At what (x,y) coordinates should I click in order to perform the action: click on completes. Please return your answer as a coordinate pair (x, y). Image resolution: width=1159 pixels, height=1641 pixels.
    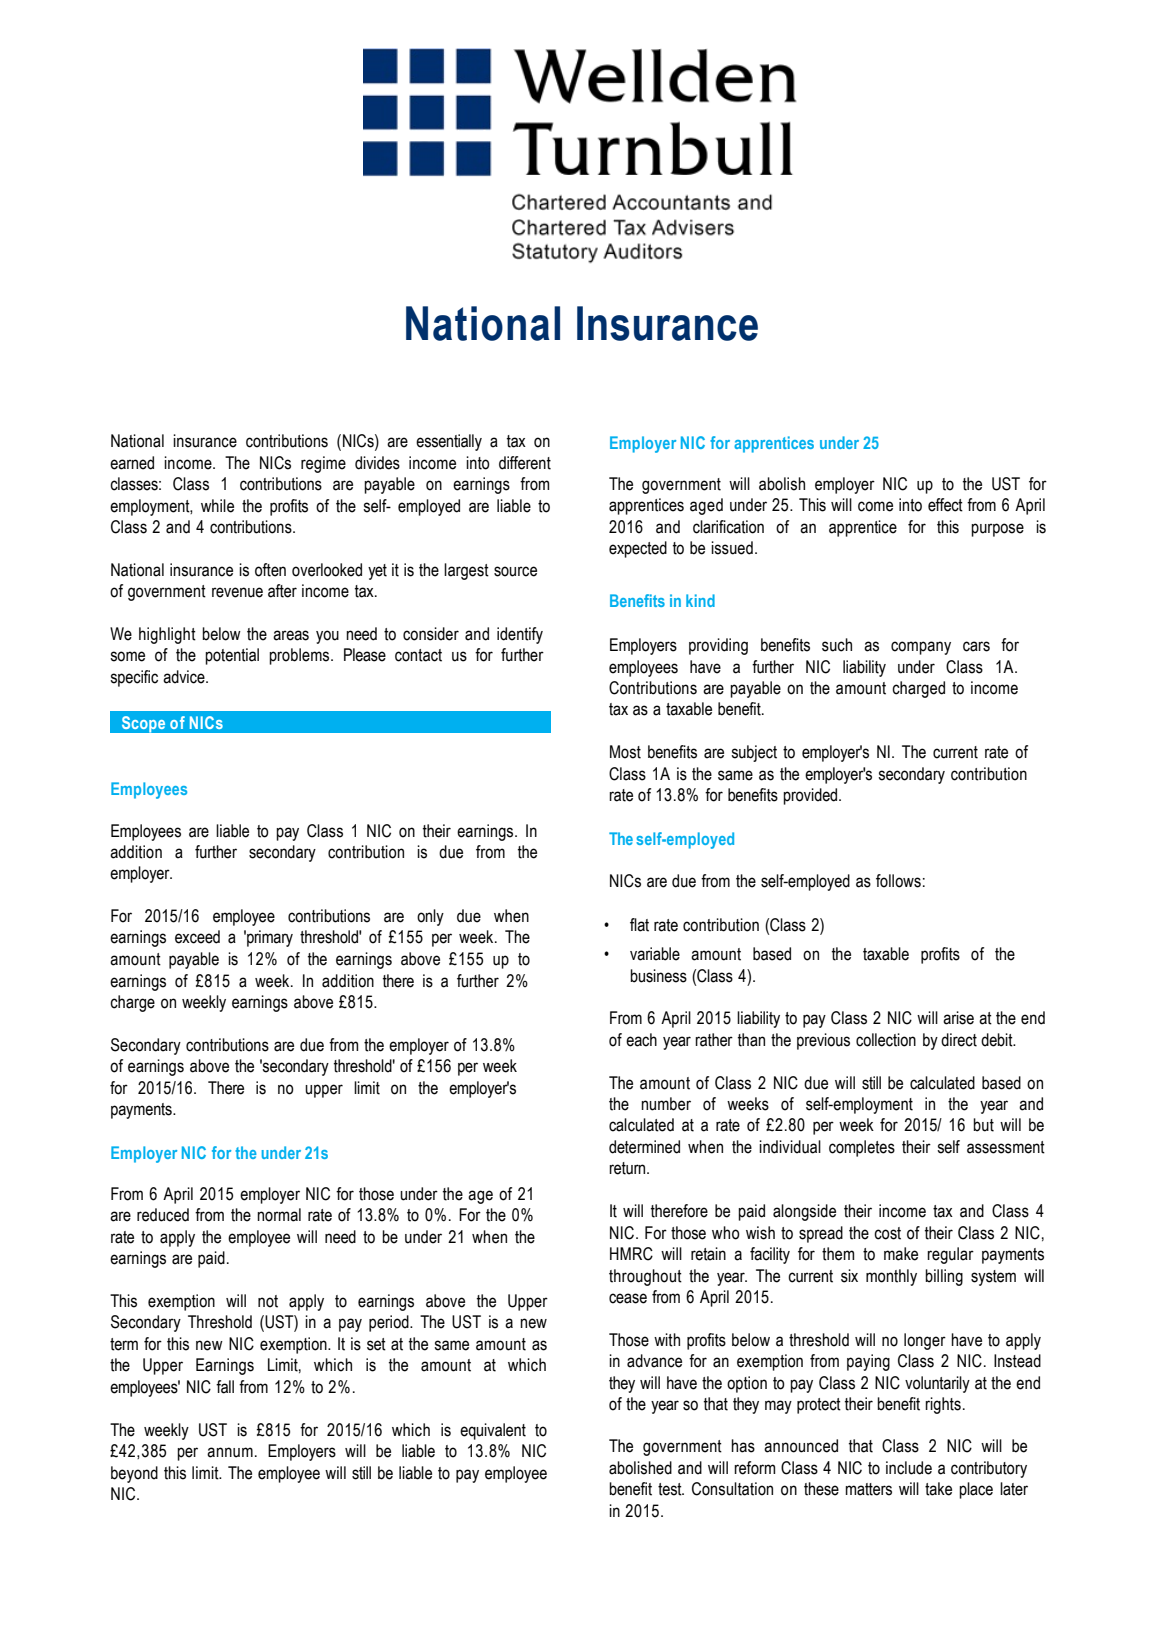
    Looking at the image, I should click on (862, 1148).
